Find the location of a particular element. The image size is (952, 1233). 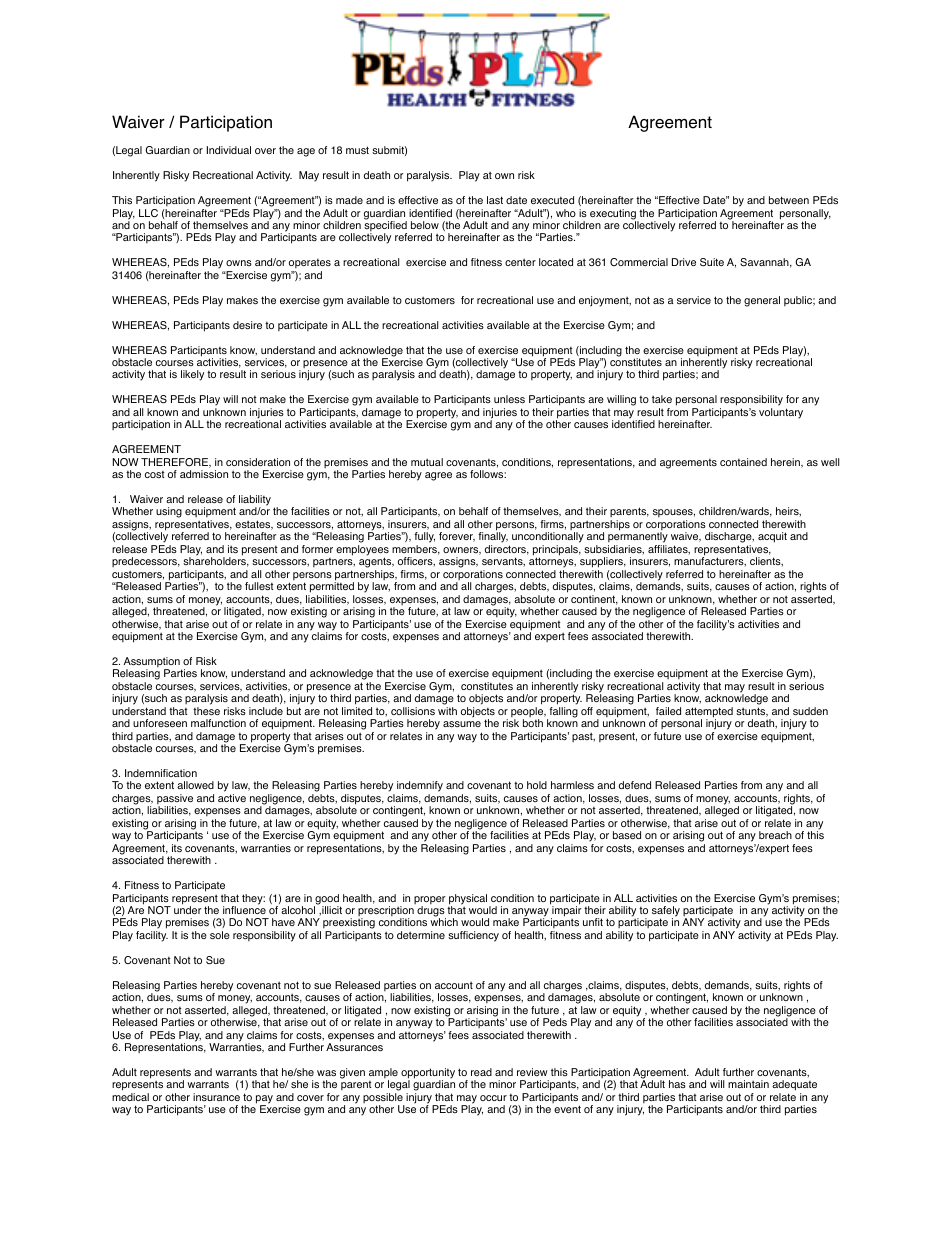

insurance is located at coordinates (216, 1097).
